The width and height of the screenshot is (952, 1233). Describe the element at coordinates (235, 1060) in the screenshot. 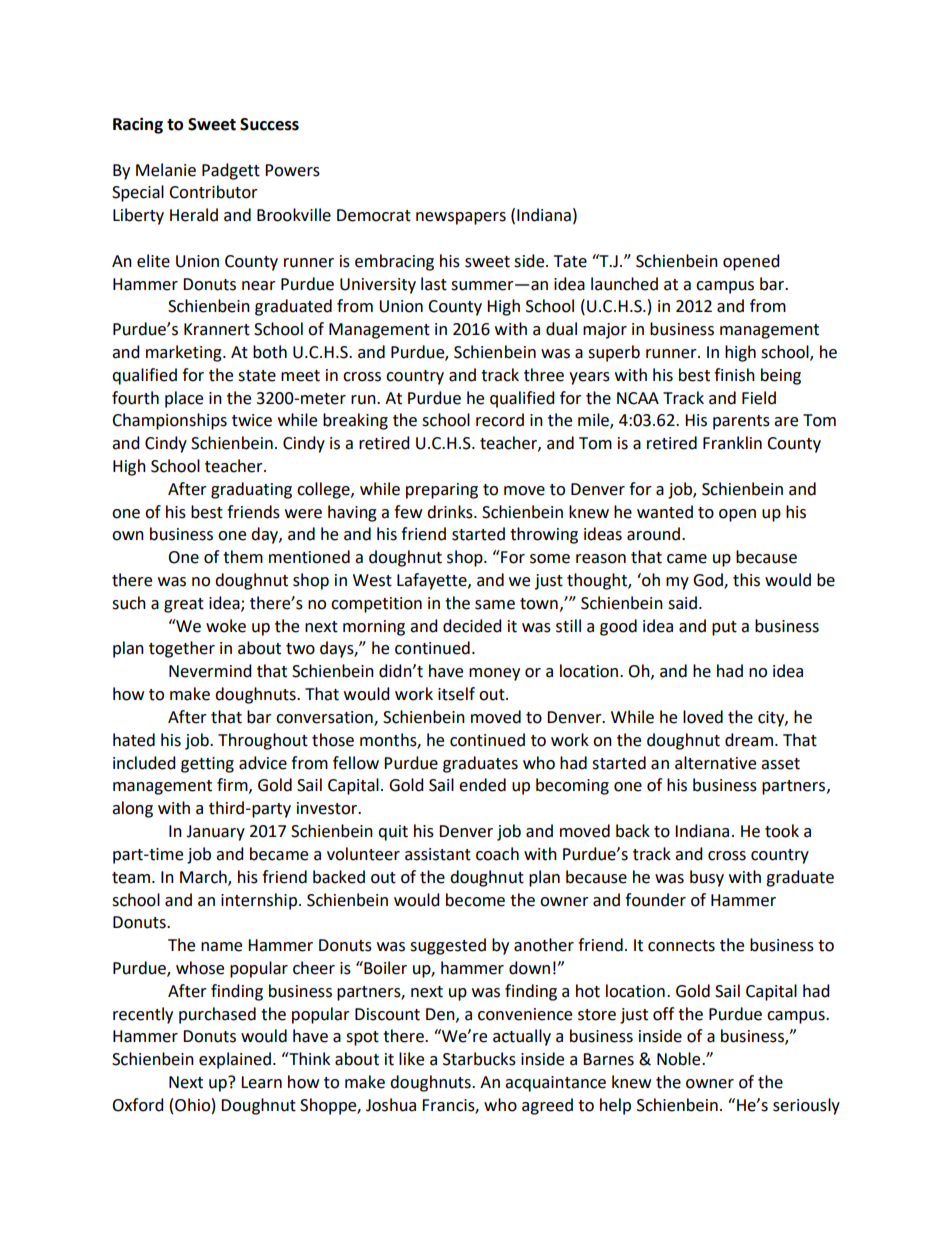

I see `explained` at that location.
